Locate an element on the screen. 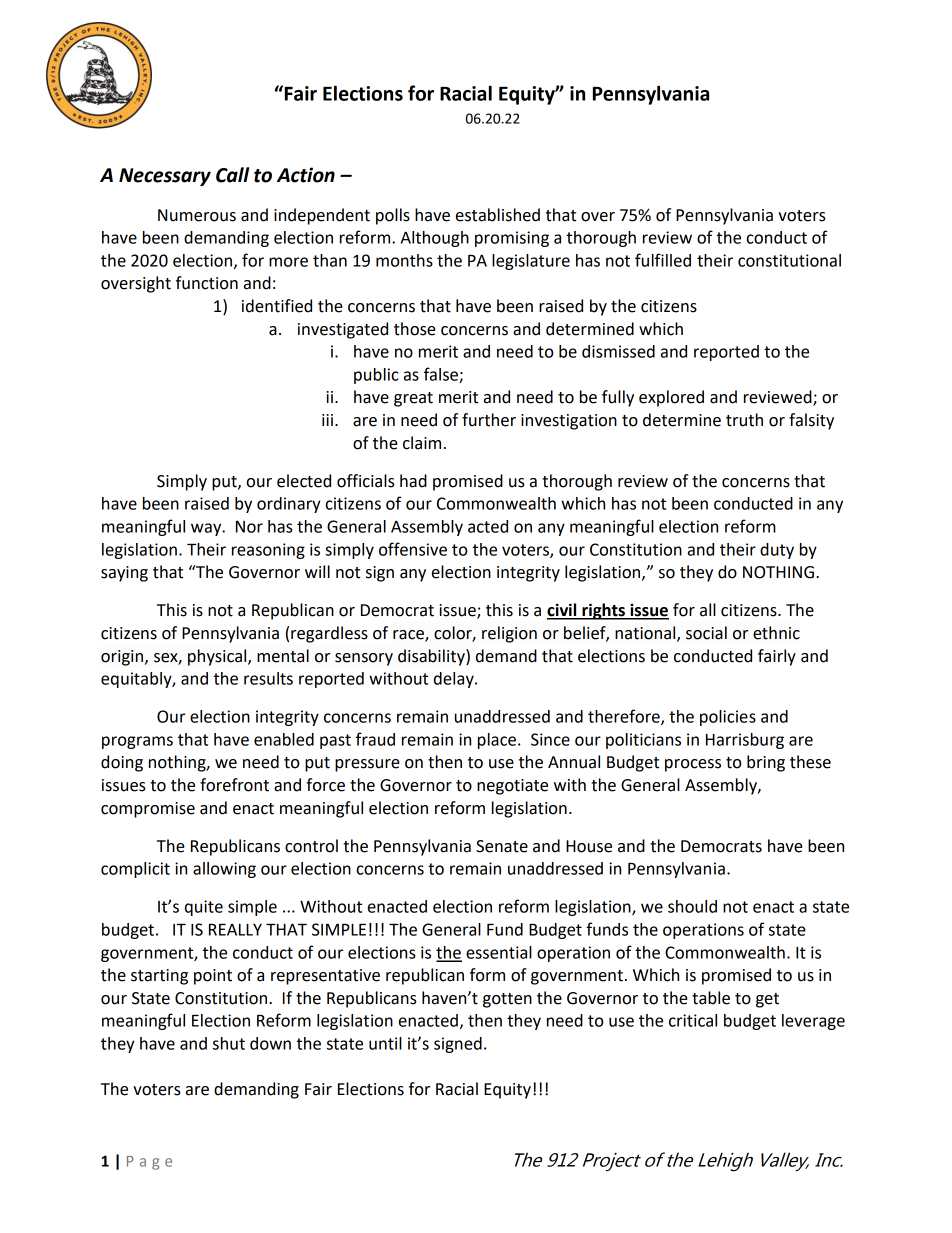  fulfilled is located at coordinates (663, 260).
